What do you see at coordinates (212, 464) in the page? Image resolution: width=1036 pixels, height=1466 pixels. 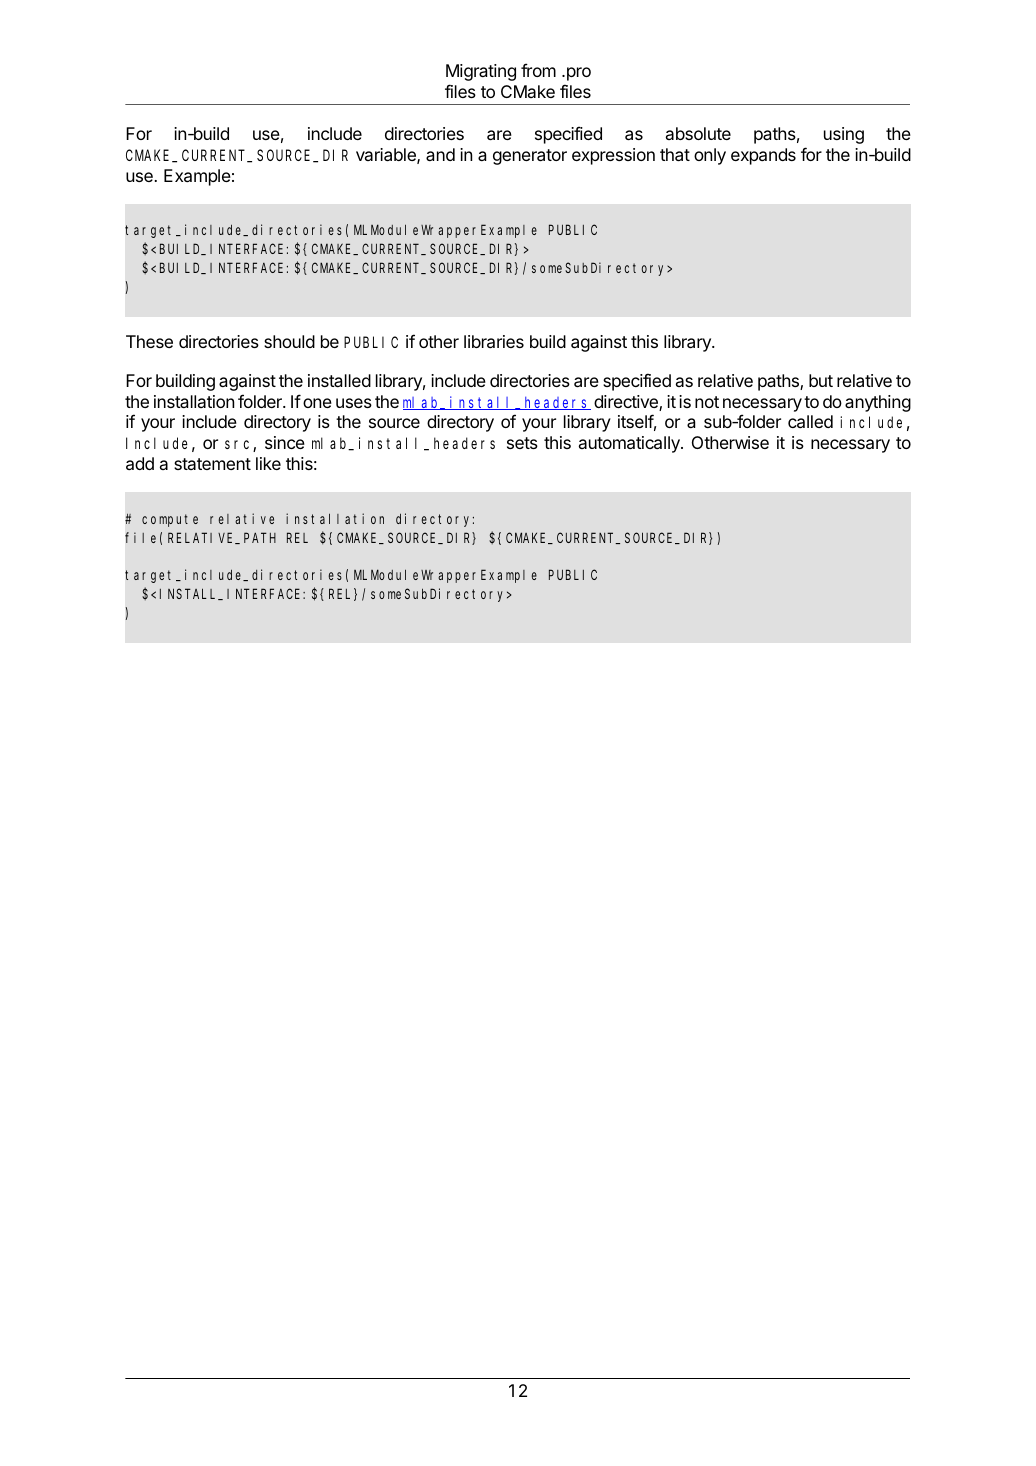 I see `statement` at bounding box center [212, 464].
